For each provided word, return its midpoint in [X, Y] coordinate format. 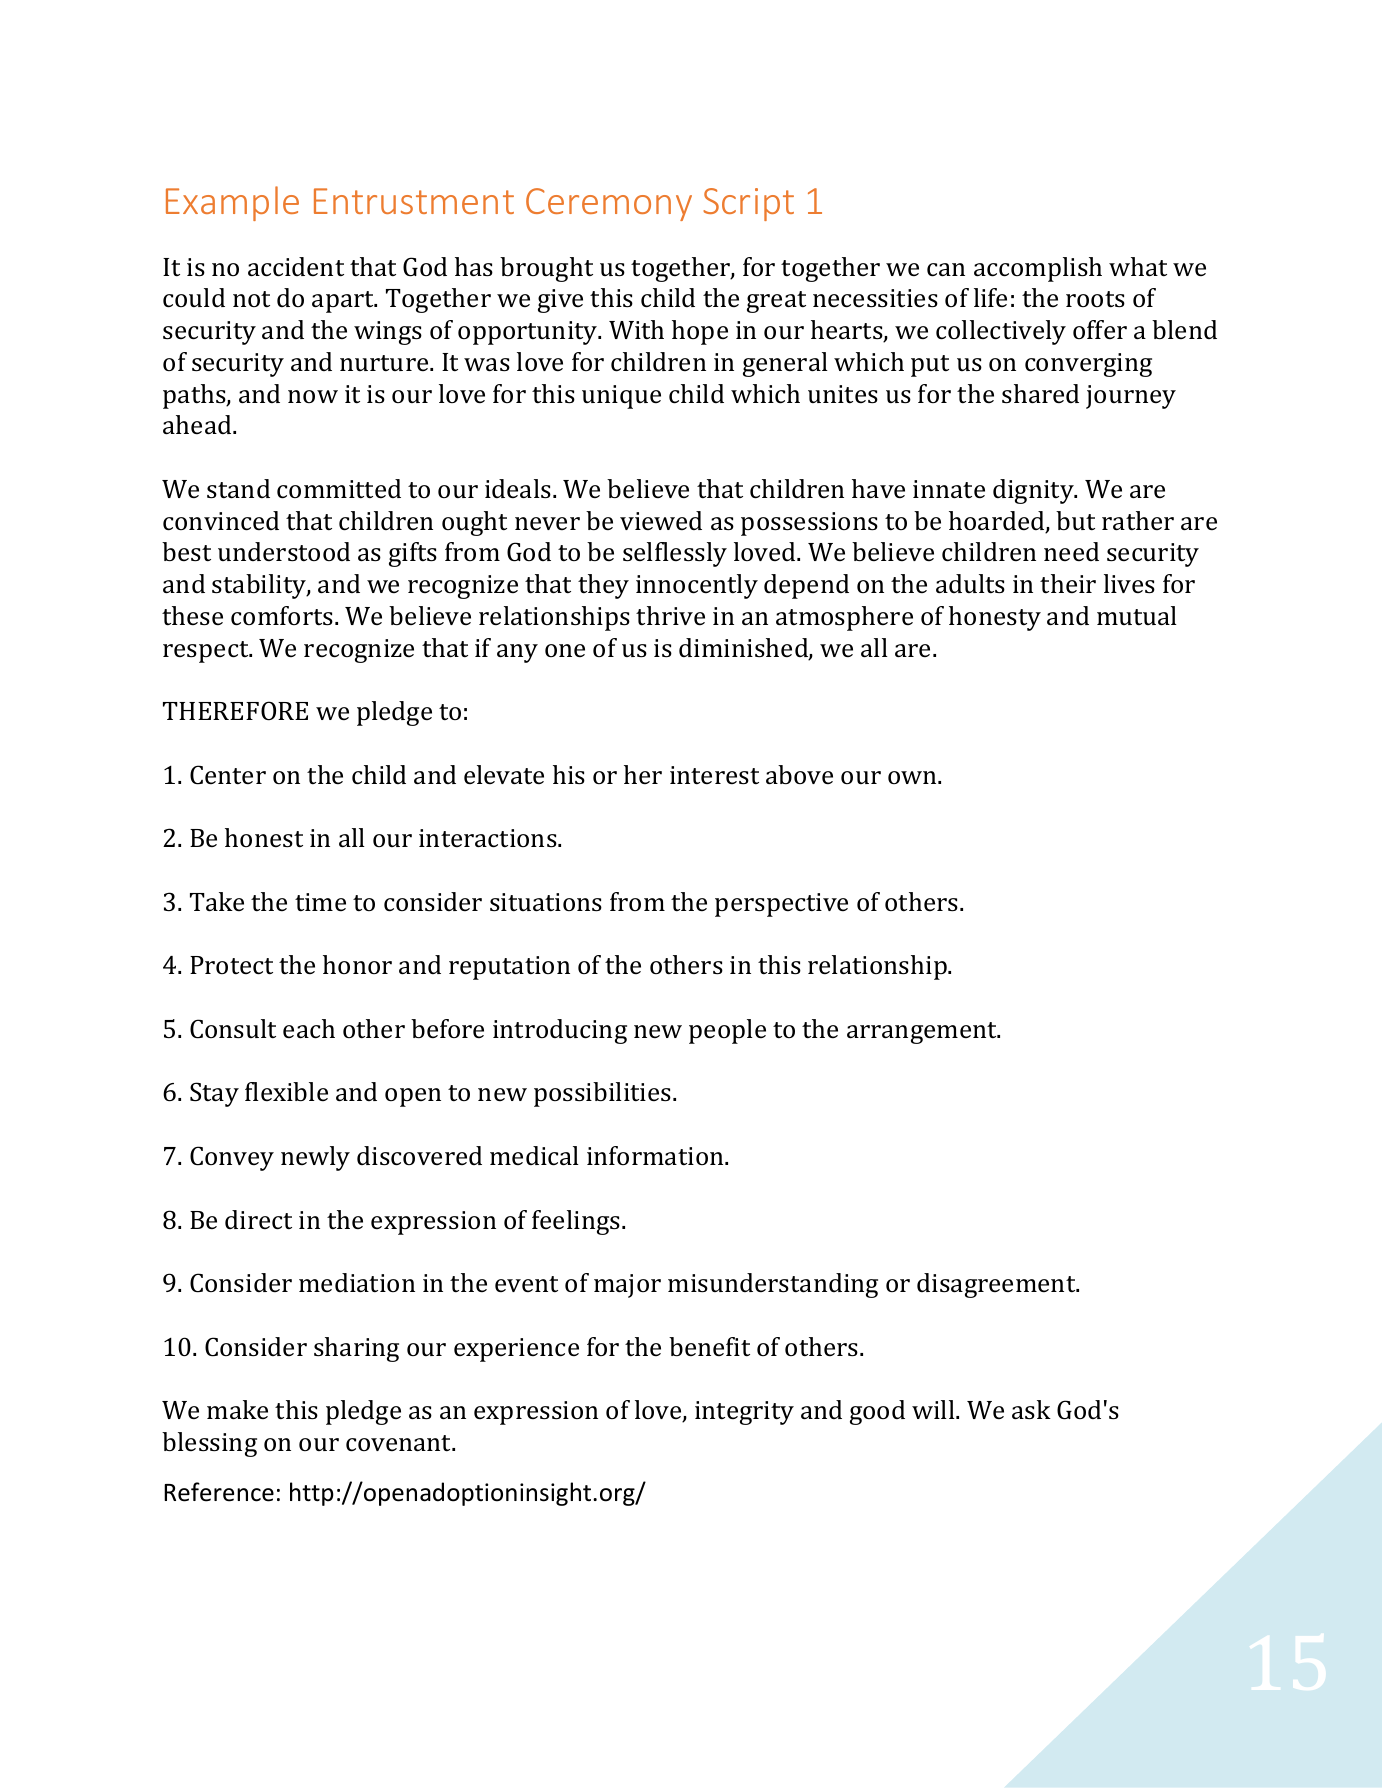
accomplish [1038, 269]
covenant [400, 1443]
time [320, 902]
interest [714, 775]
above [799, 775]
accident [296, 267]
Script [748, 204]
